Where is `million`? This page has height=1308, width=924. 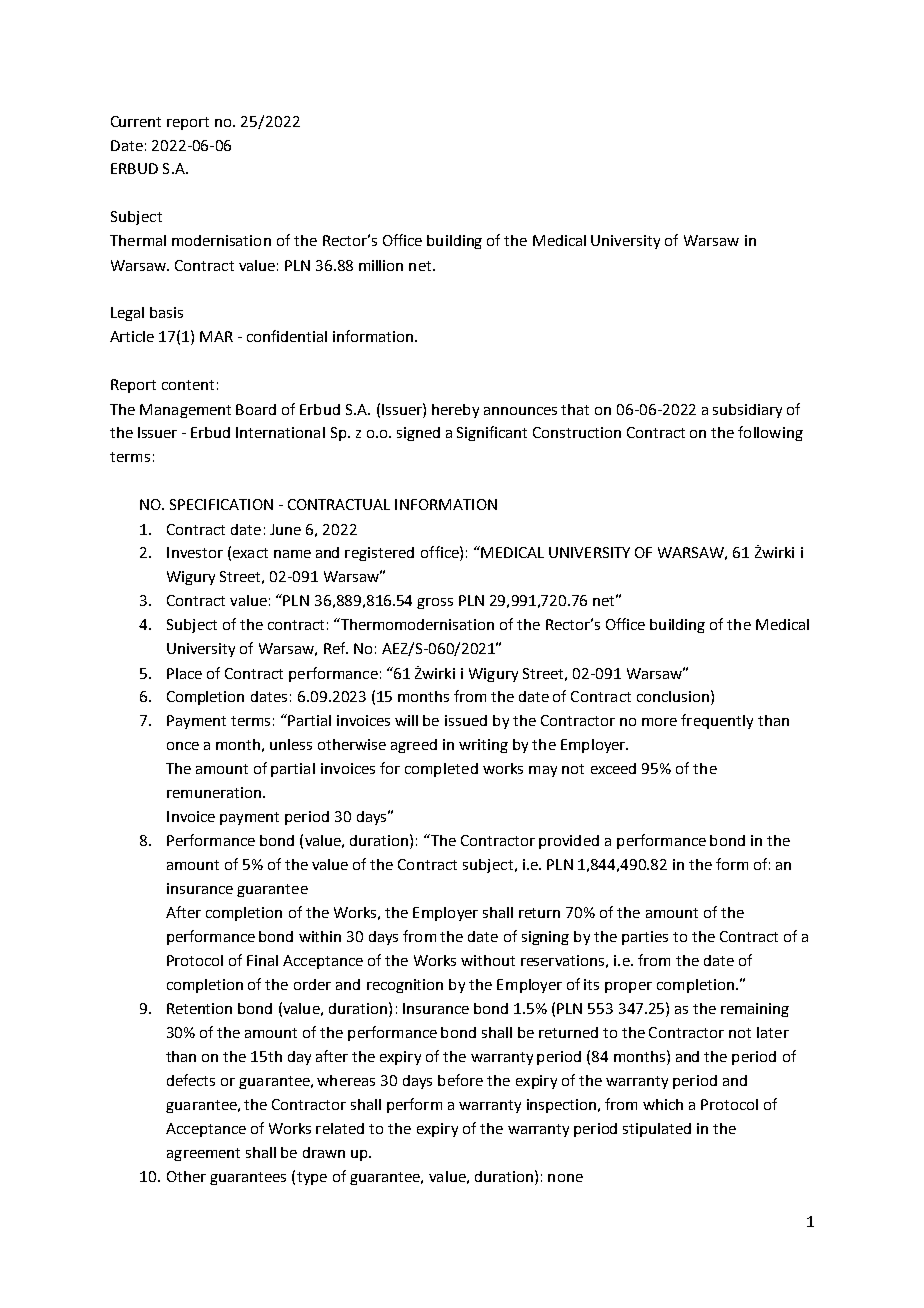 million is located at coordinates (381, 265).
